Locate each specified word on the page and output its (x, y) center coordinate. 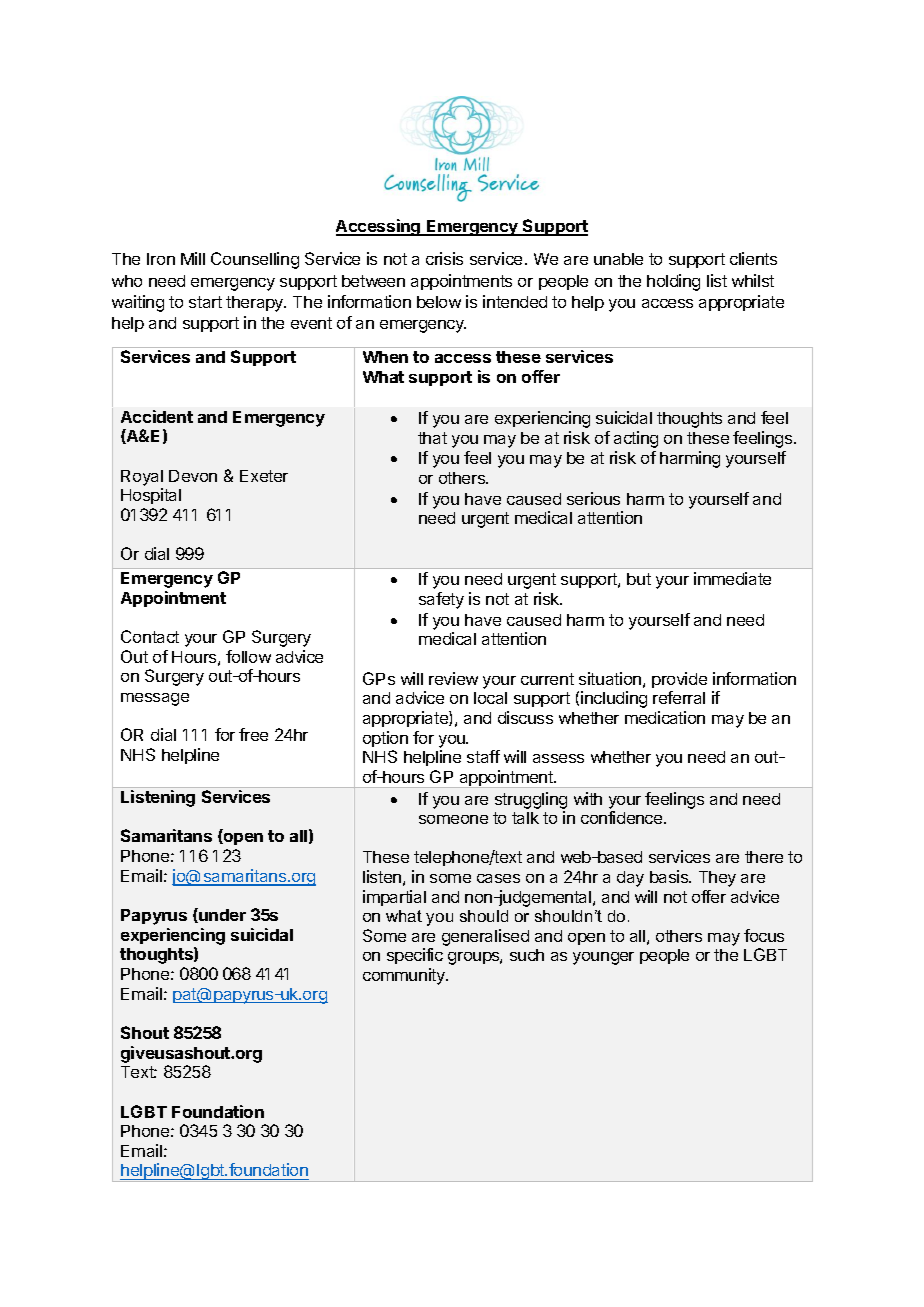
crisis (444, 258)
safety (441, 600)
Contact (150, 636)
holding (673, 282)
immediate (732, 578)
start (205, 302)
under (221, 915)
